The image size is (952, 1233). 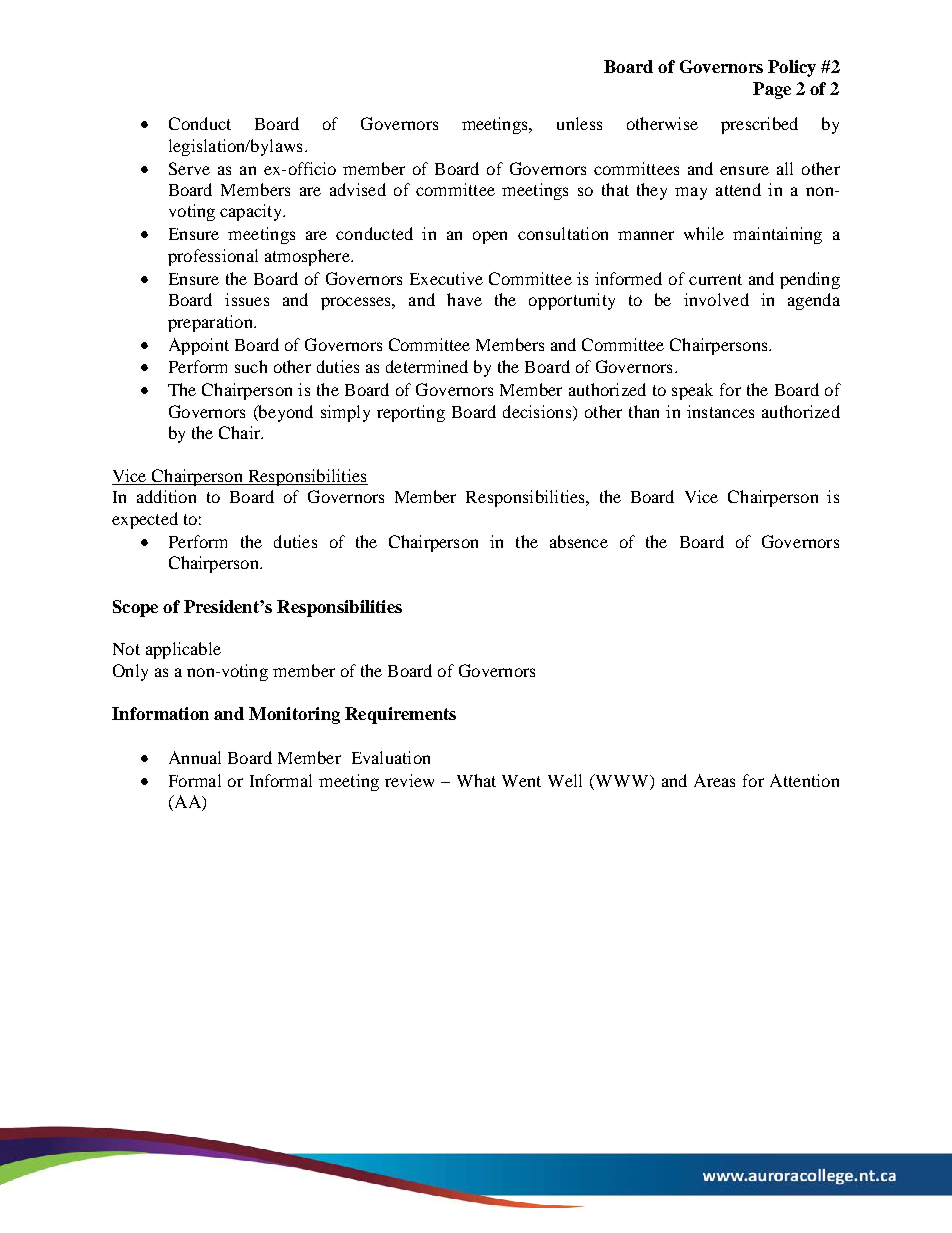 What do you see at coordinates (579, 541) in the document?
I see `absence` at bounding box center [579, 541].
